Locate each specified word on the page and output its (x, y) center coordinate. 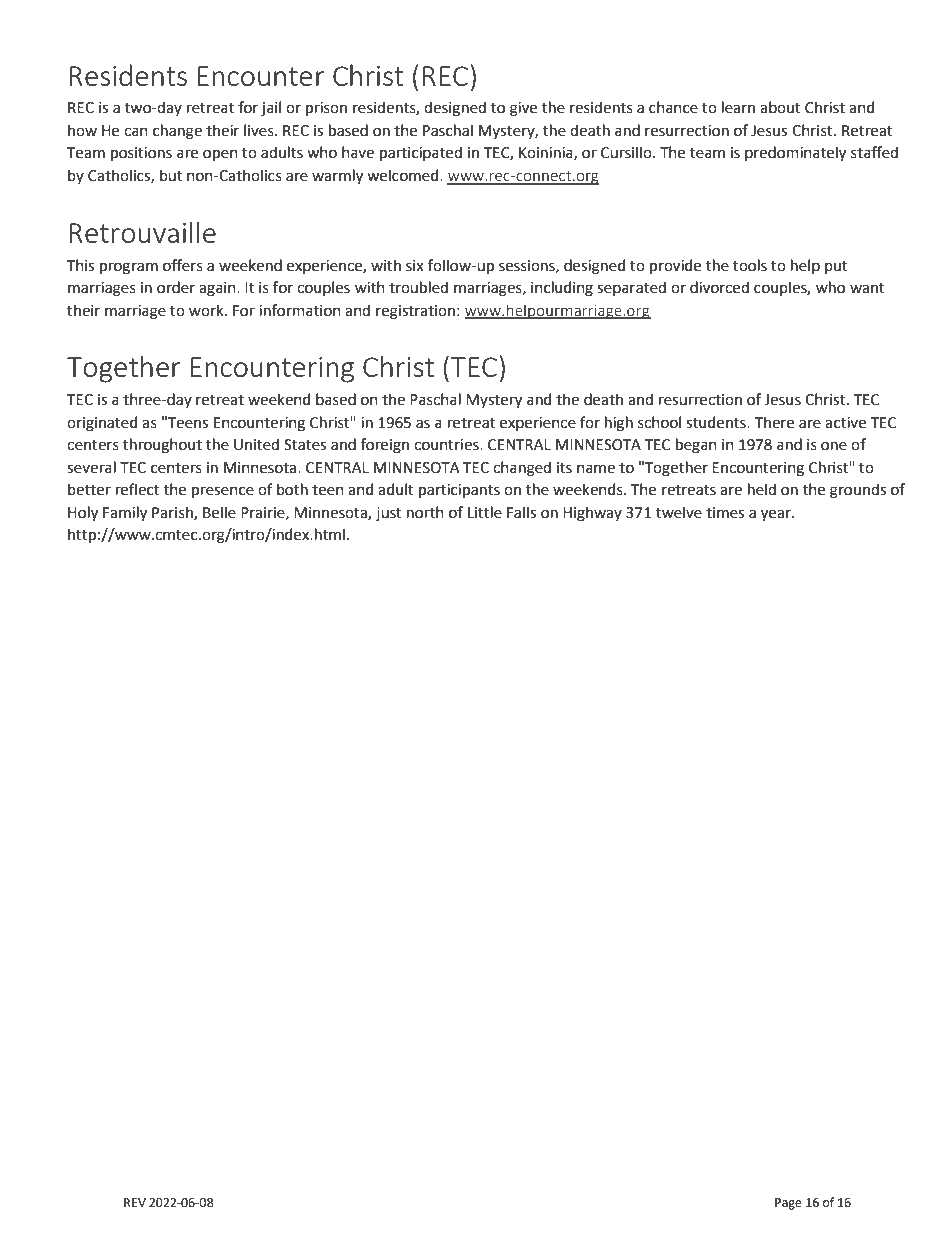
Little (485, 512)
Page (788, 1204)
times (725, 513)
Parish (173, 513)
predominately (795, 154)
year (777, 515)
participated (421, 153)
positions (141, 154)
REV (135, 1202)
